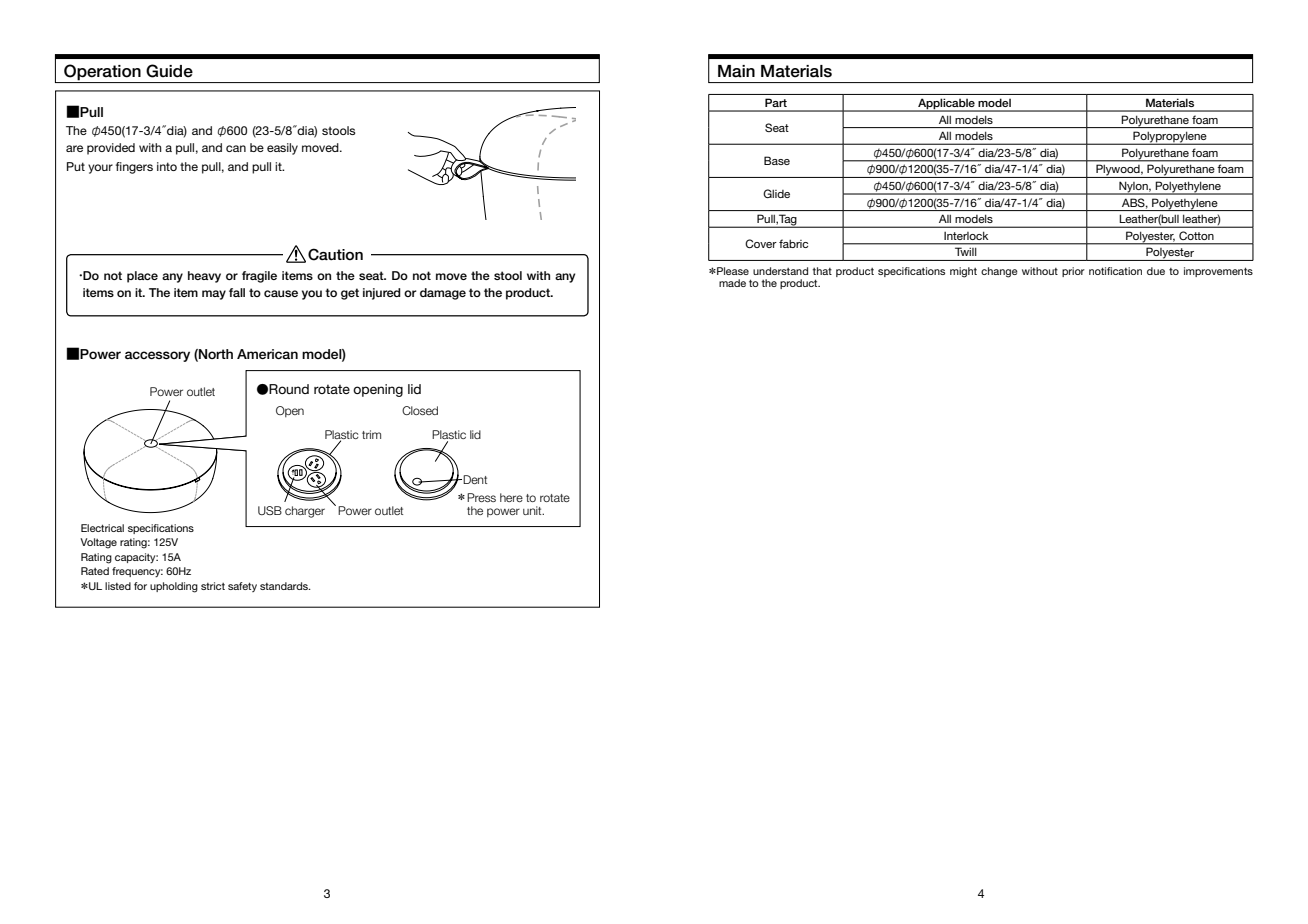  I want to click on Guide, so click(169, 71).
